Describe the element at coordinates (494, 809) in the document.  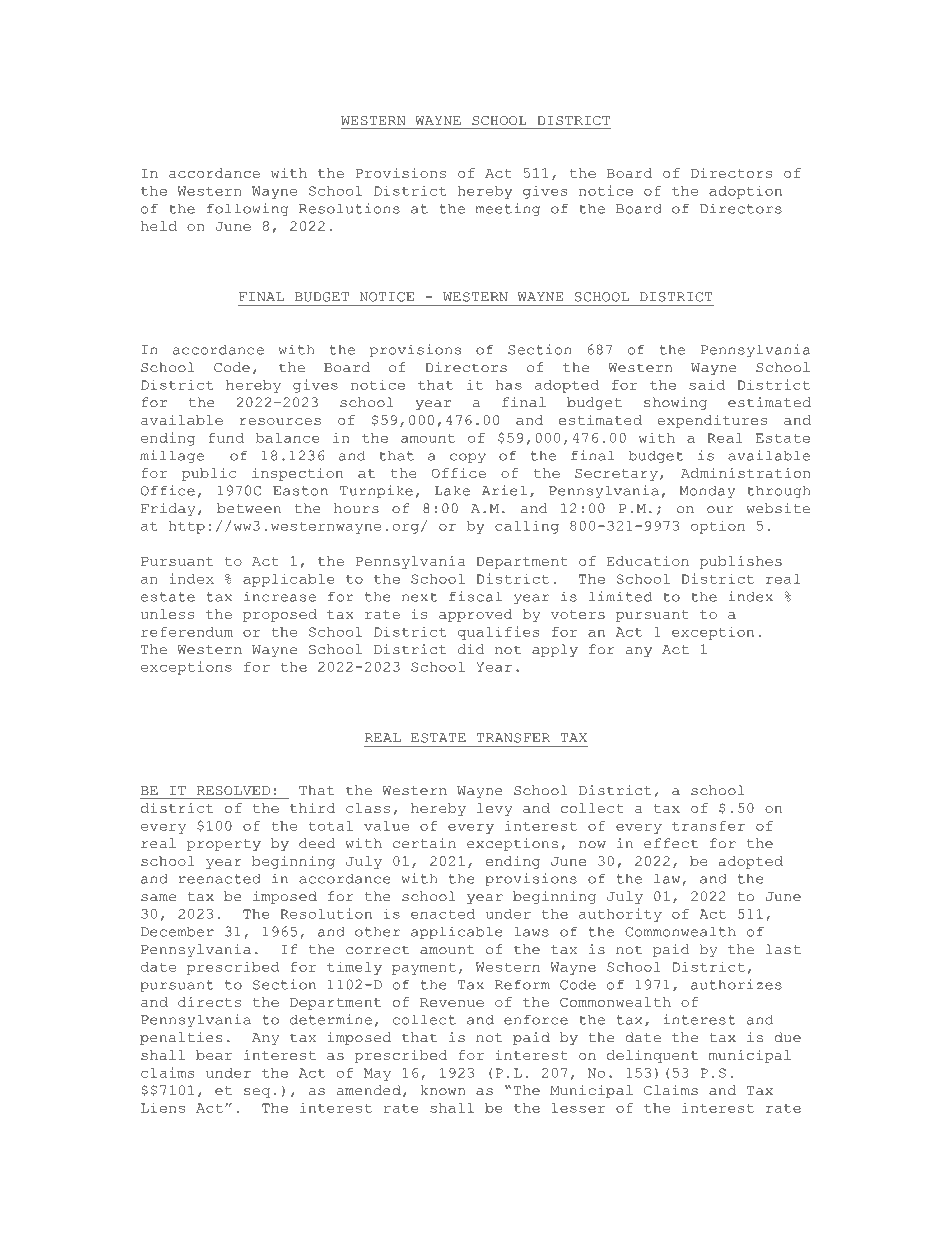
I see `levy` at that location.
